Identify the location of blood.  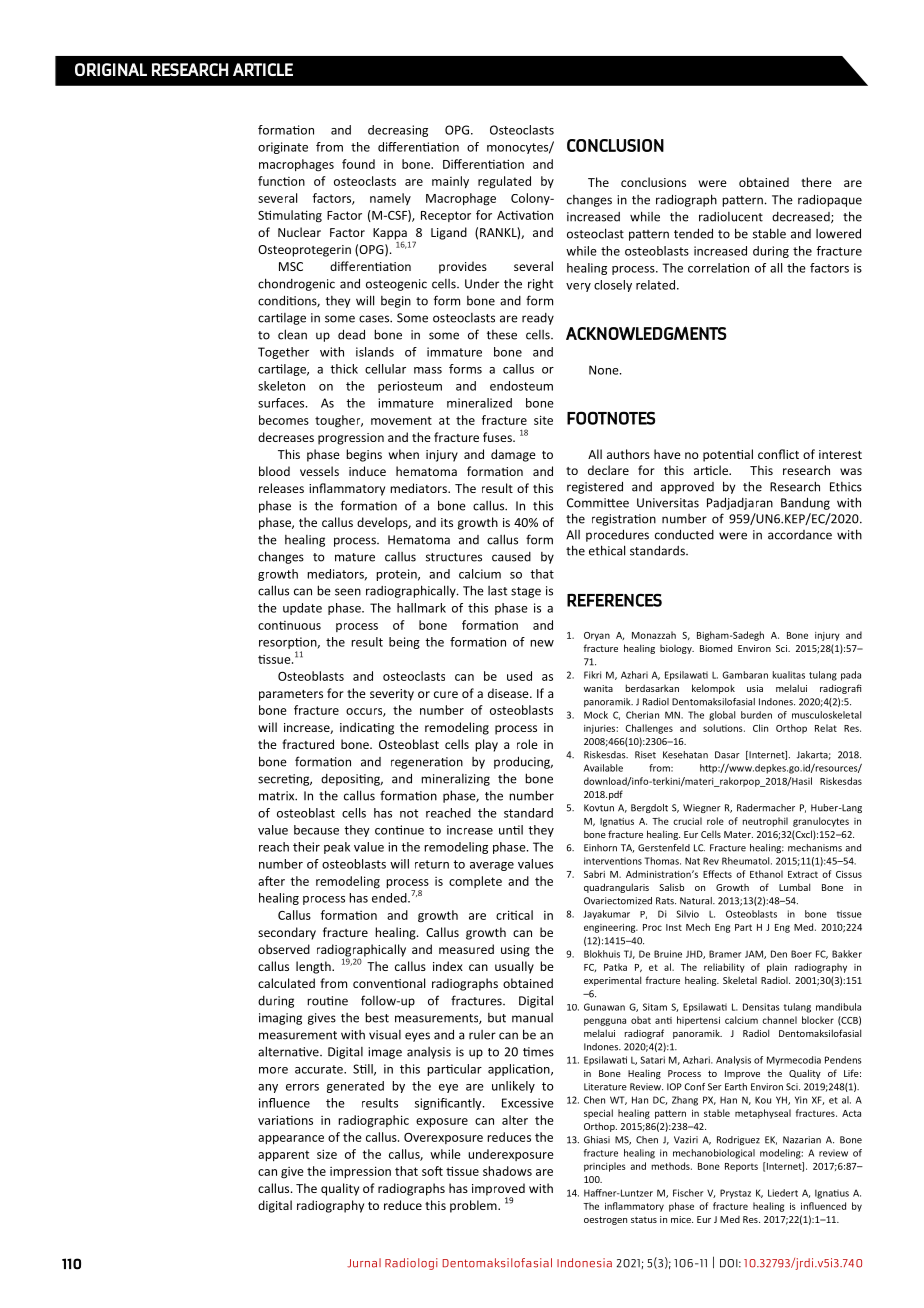
(274, 471).
